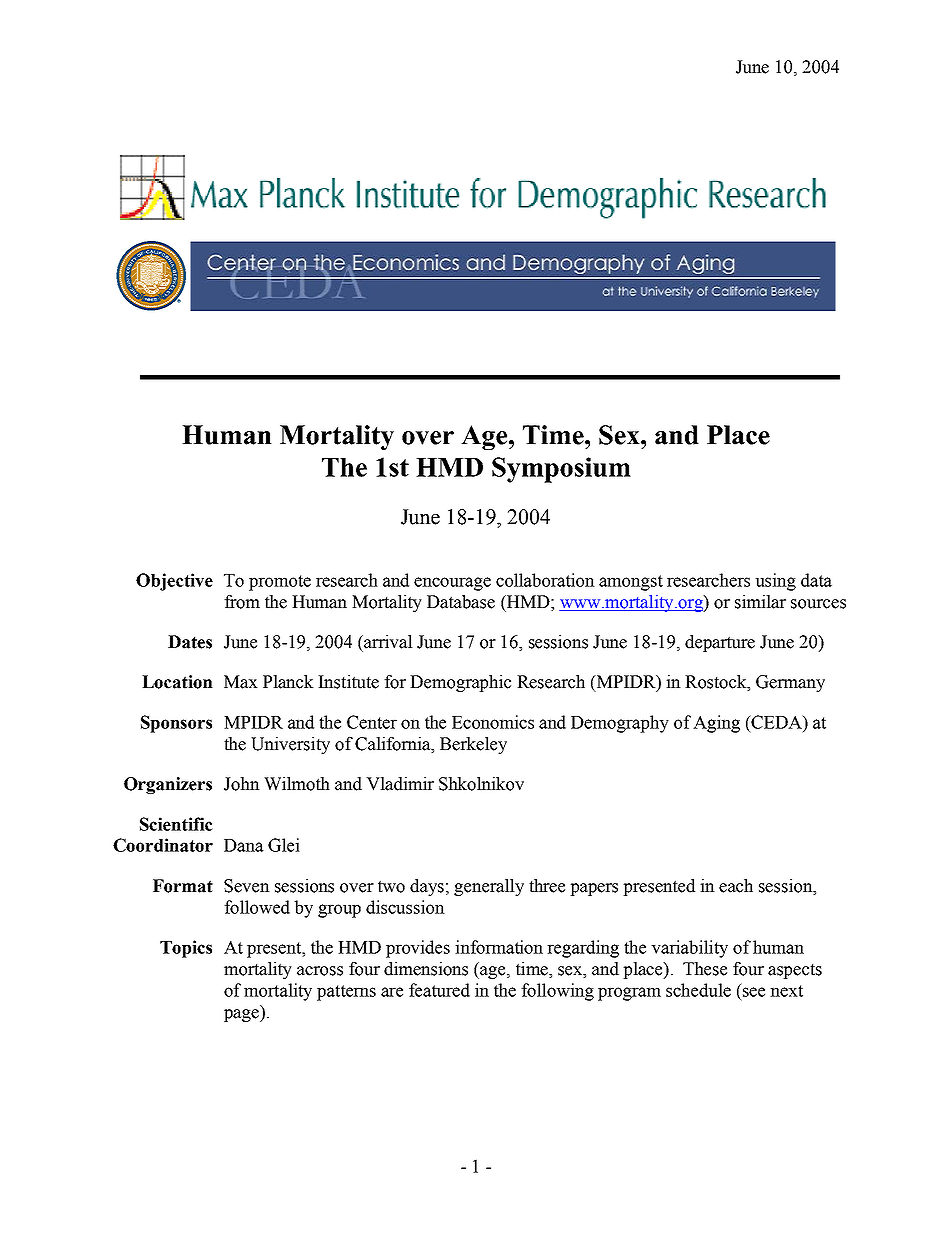 Image resolution: width=952 pixels, height=1233 pixels. What do you see at coordinates (290, 745) in the page?
I see `University` at bounding box center [290, 745].
